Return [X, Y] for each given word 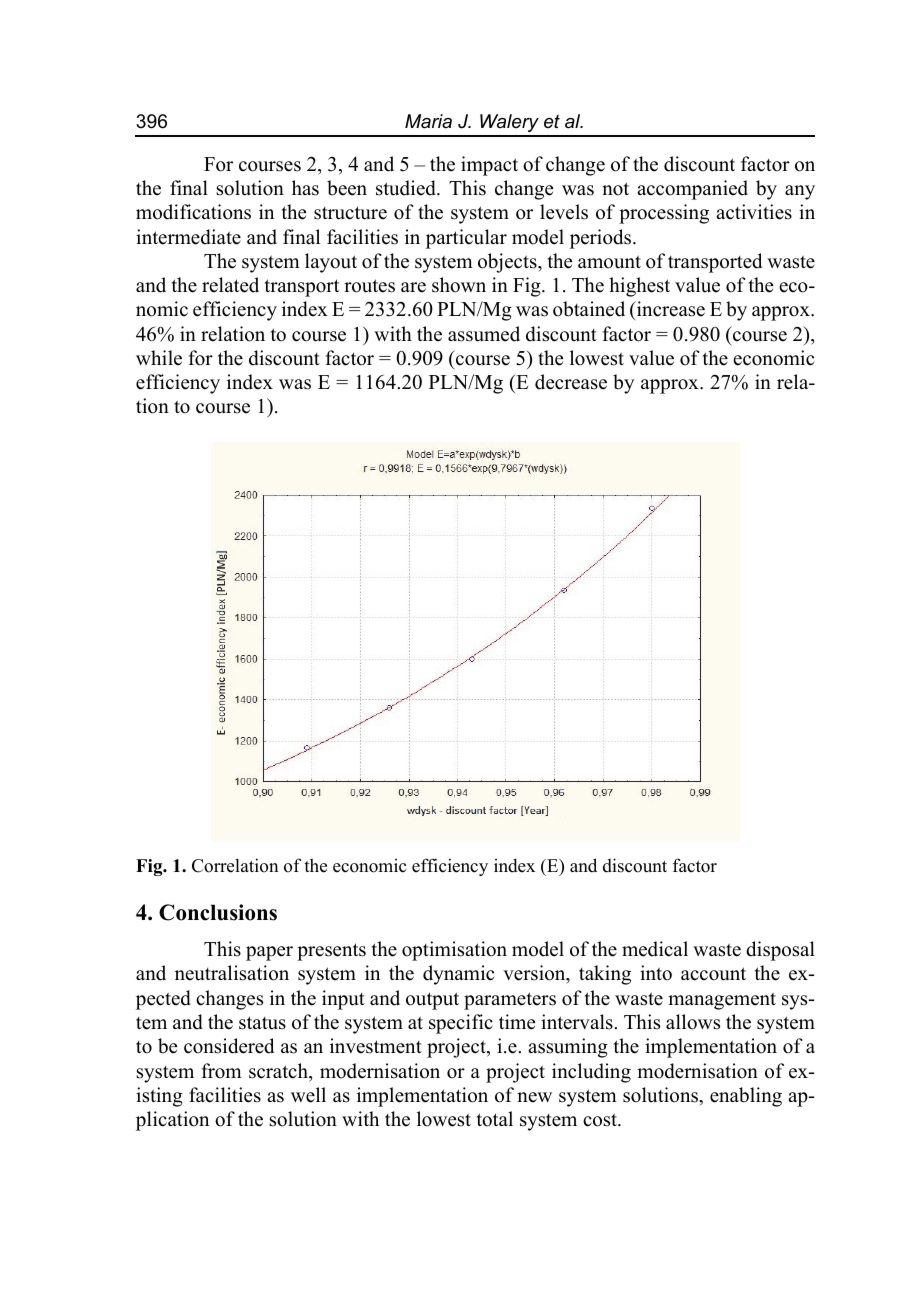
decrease [571, 382]
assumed [484, 334]
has [305, 188]
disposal [780, 951]
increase [670, 309]
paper [269, 953]
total [495, 1119]
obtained [589, 309]
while [159, 358]
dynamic [459, 975]
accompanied [692, 190]
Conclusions [218, 912]
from [222, 1071]
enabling [746, 1097]
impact [489, 166]
